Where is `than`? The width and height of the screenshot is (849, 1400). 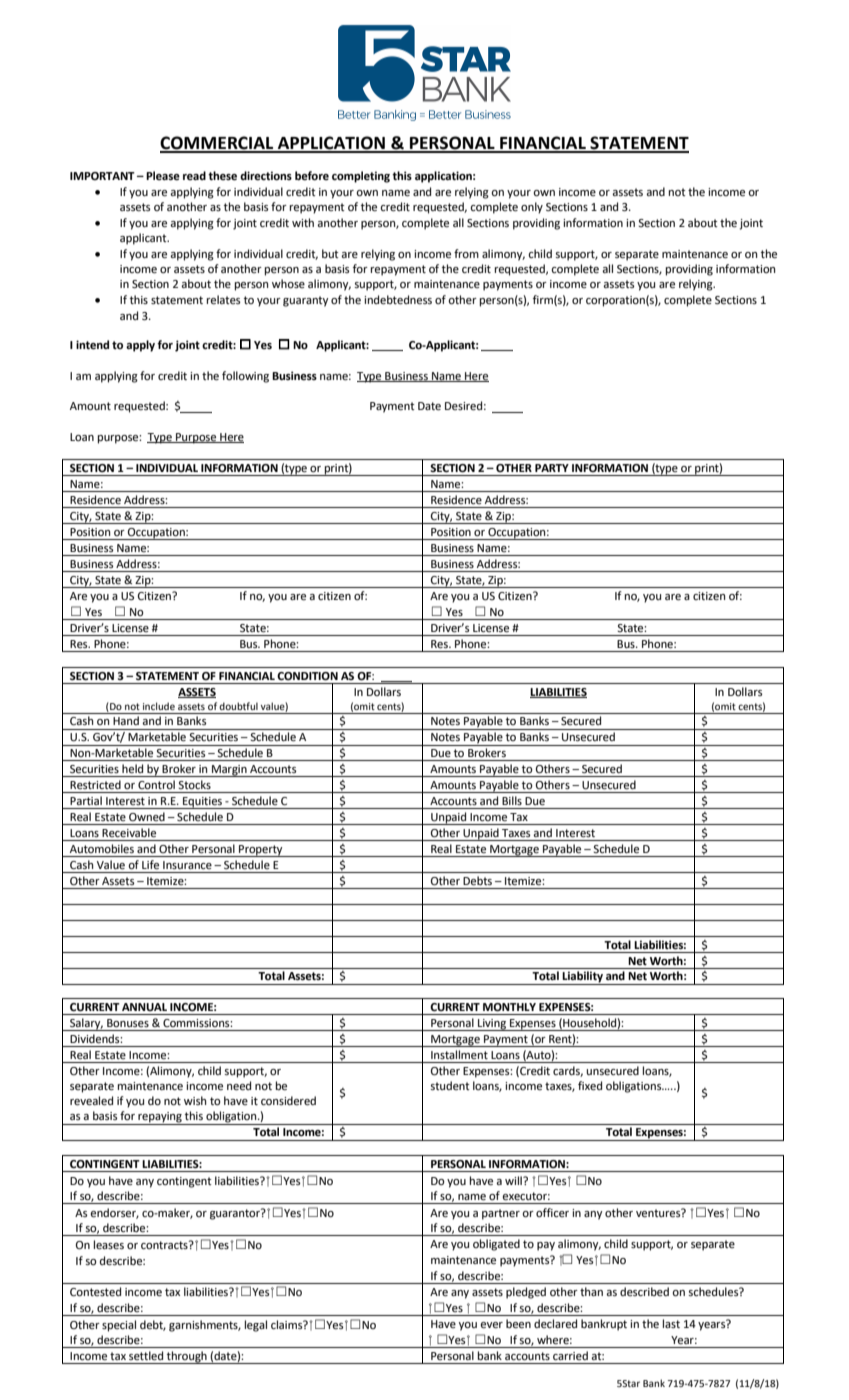 than is located at coordinates (591, 1291).
